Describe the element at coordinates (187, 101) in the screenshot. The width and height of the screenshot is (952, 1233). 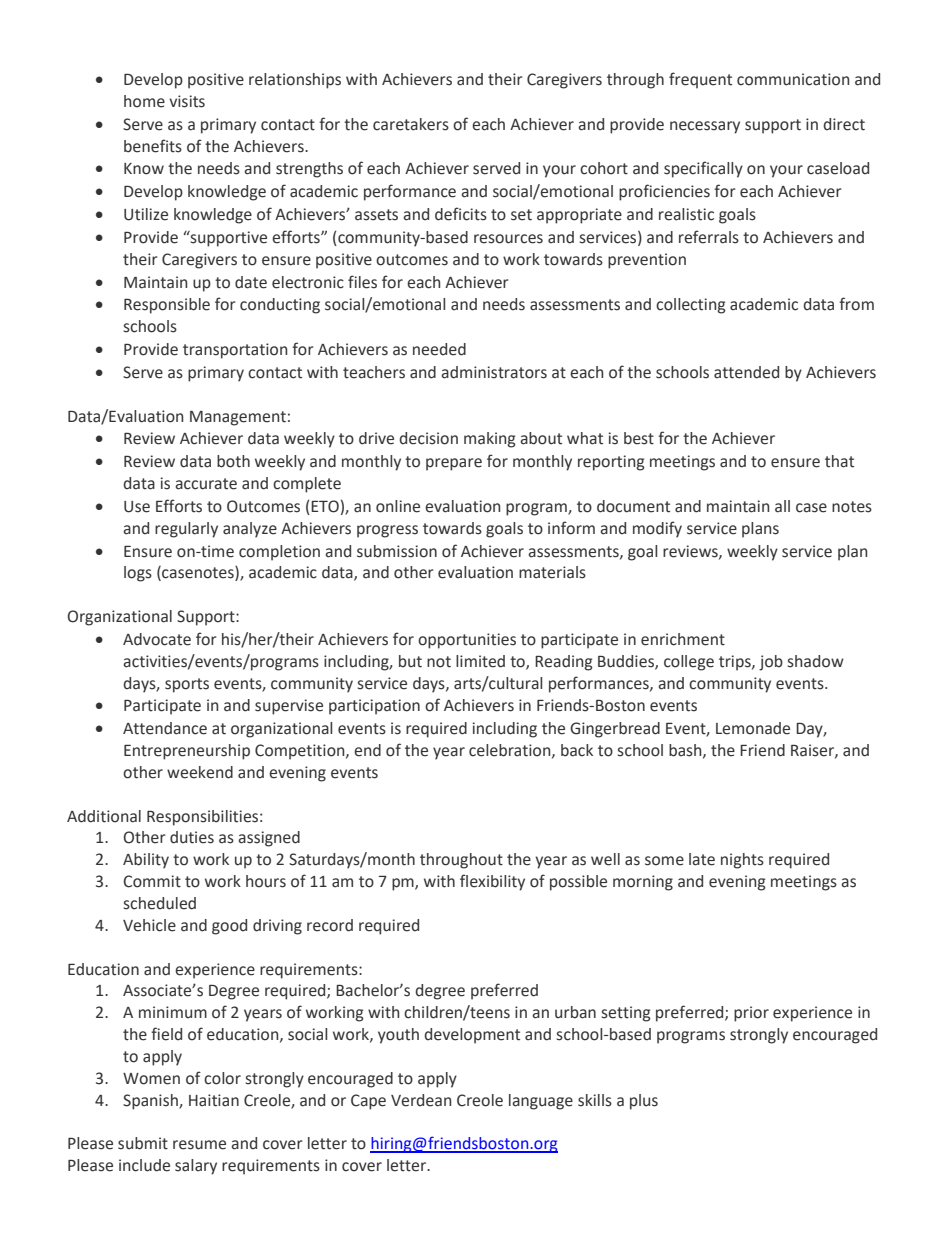
I see `visits` at that location.
